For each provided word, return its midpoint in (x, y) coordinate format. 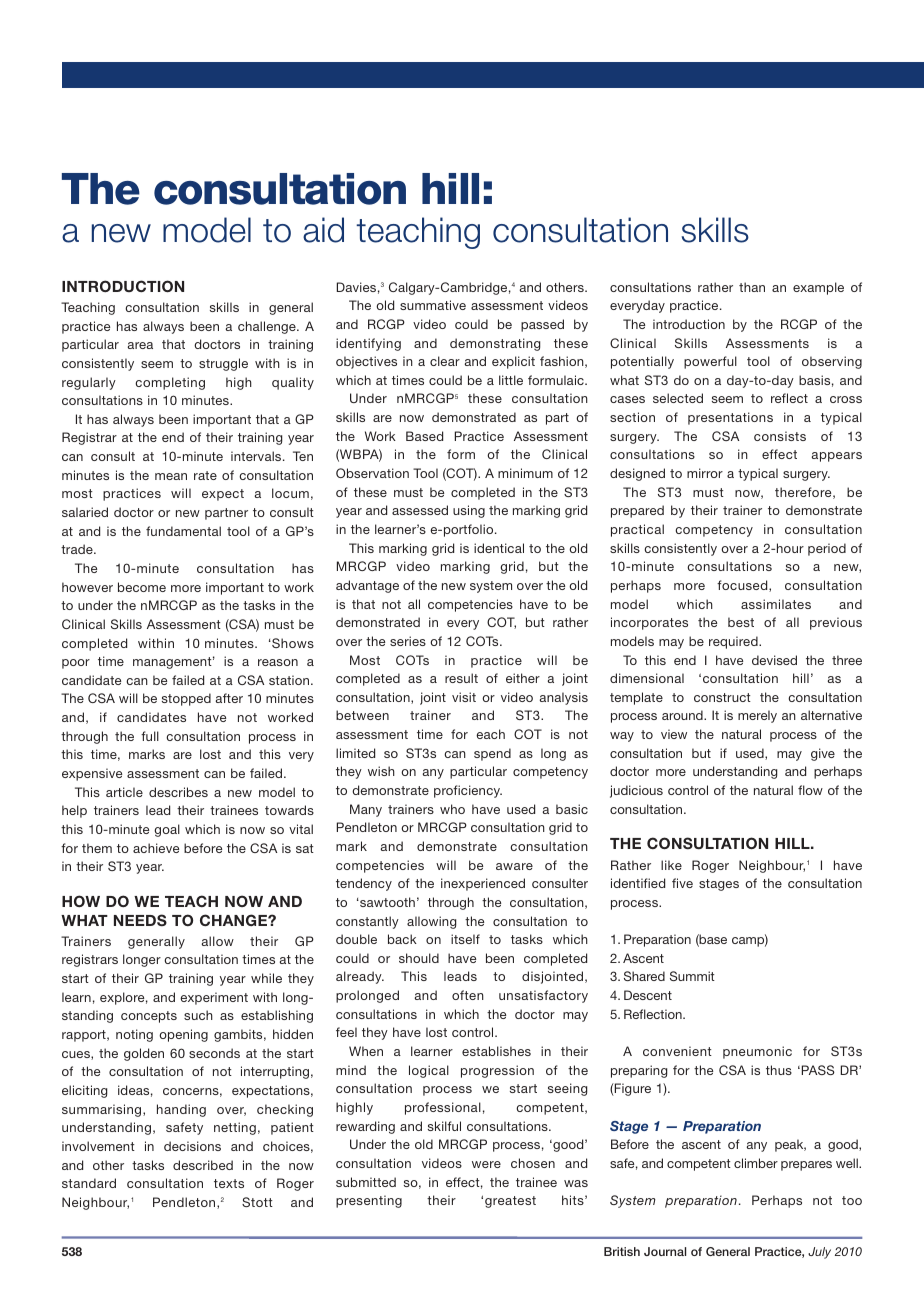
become (142, 587)
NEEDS (140, 920)
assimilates (776, 604)
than (752, 287)
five (682, 883)
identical (499, 548)
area (140, 345)
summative (433, 305)
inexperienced (483, 884)
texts (229, 1183)
